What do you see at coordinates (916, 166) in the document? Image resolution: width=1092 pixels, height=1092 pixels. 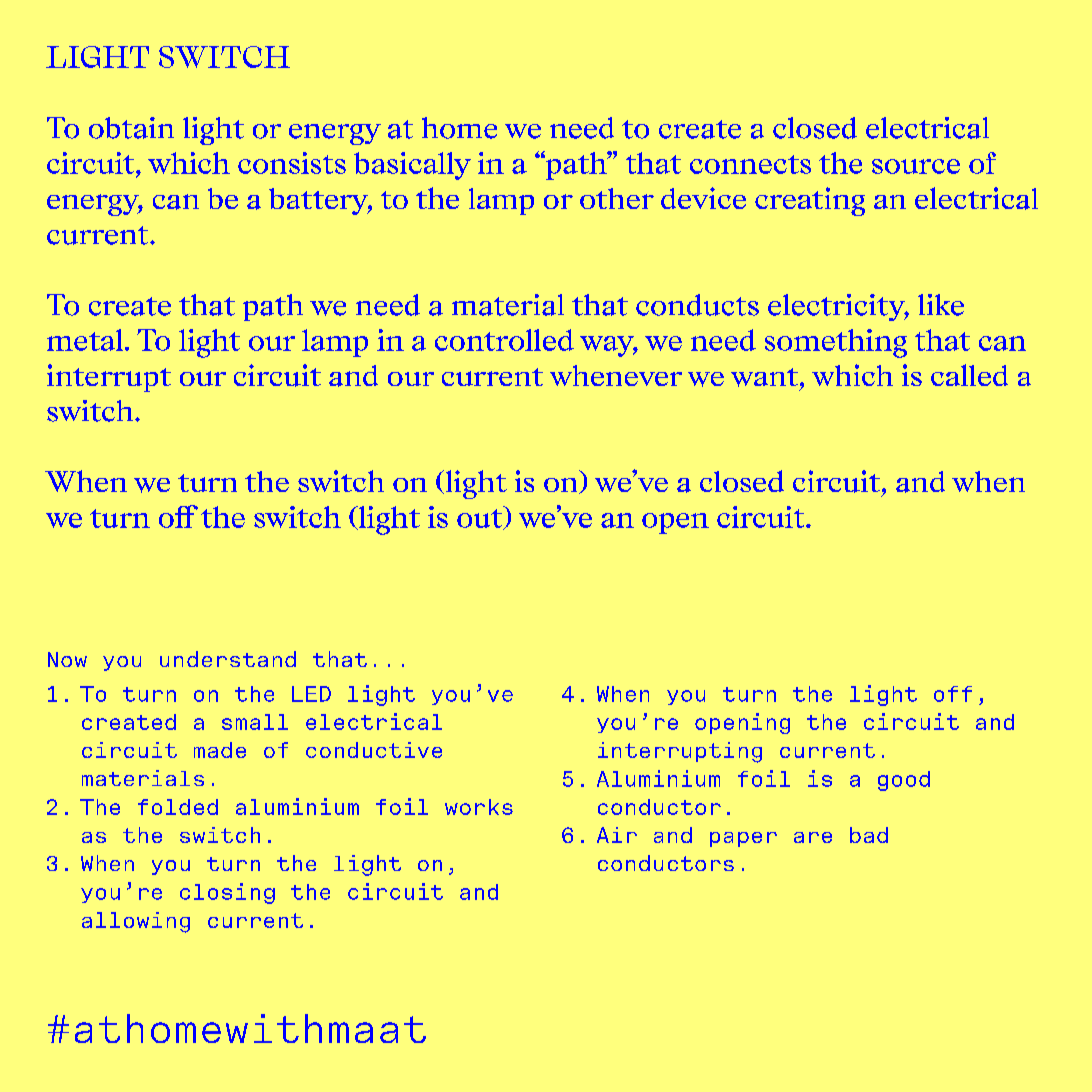 I see `source` at bounding box center [916, 166].
